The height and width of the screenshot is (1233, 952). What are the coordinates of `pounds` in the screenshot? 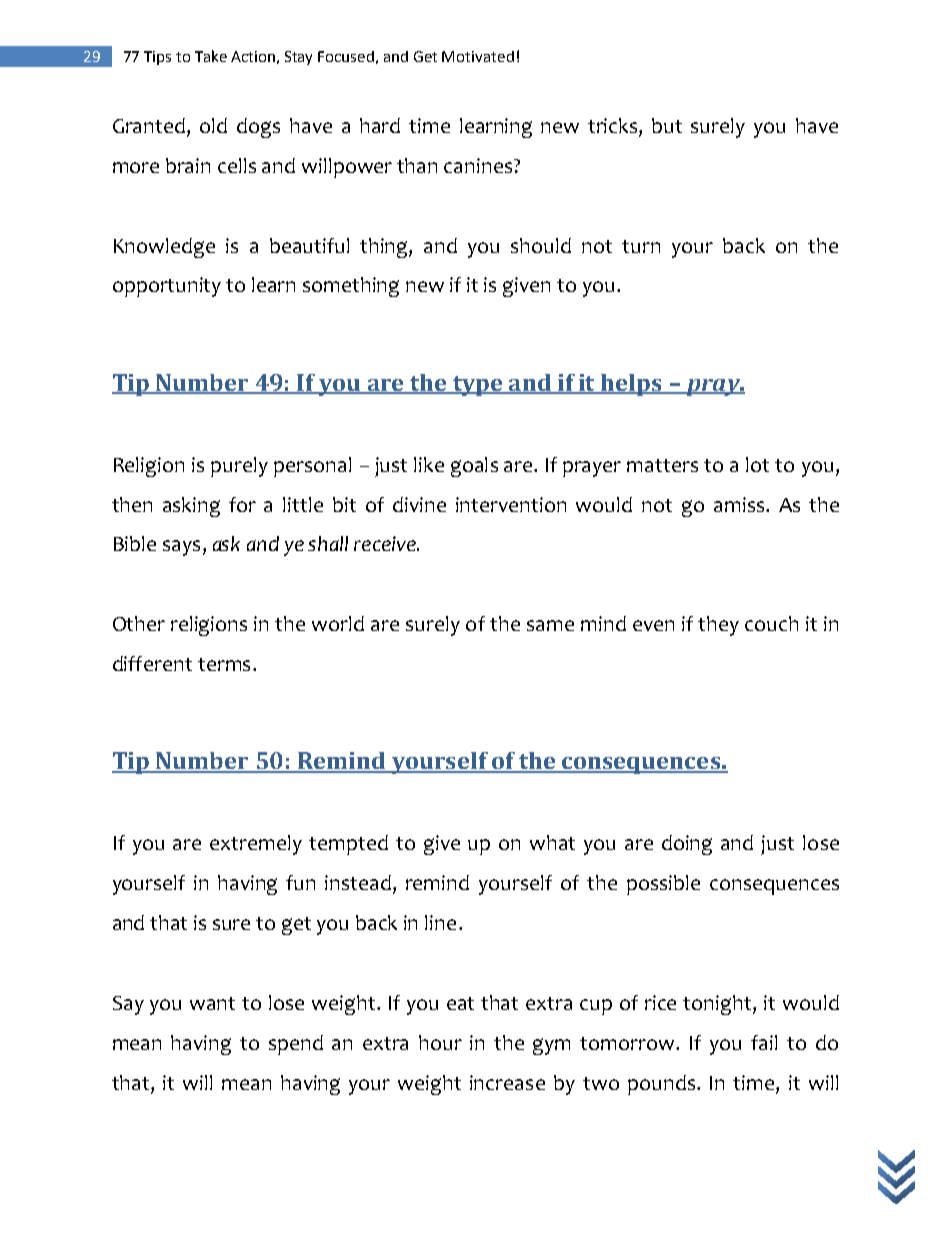 It's located at (661, 1085).
